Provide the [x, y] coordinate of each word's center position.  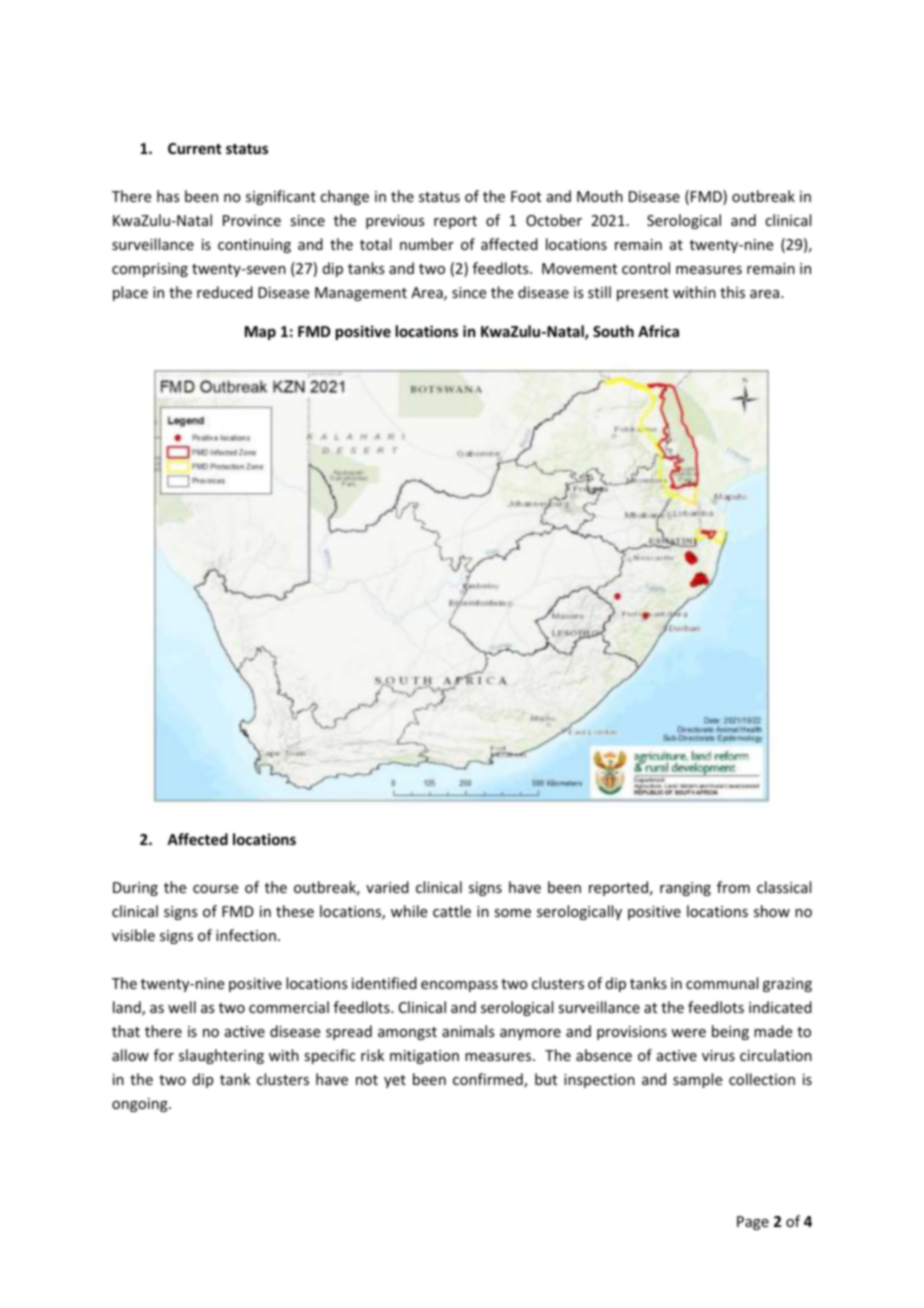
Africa [658, 331]
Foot [526, 196]
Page [753, 1223]
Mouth [600, 196]
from [733, 887]
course [215, 889]
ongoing [141, 1105]
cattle [452, 911]
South [613, 331]
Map [260, 333]
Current [194, 148]
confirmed [489, 1080]
